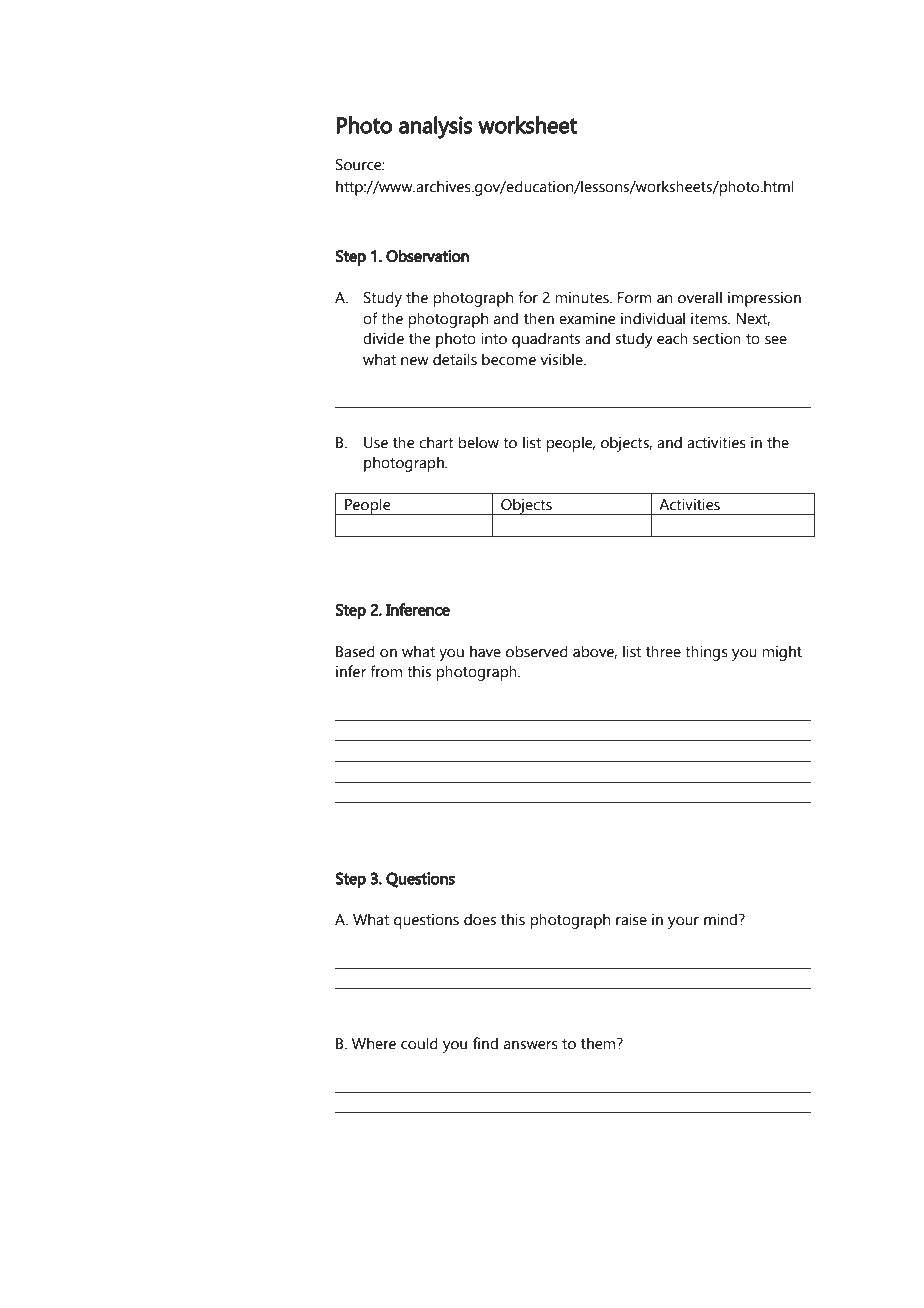 This screenshot has height=1308, width=924. I want to click on analysis, so click(436, 127).
